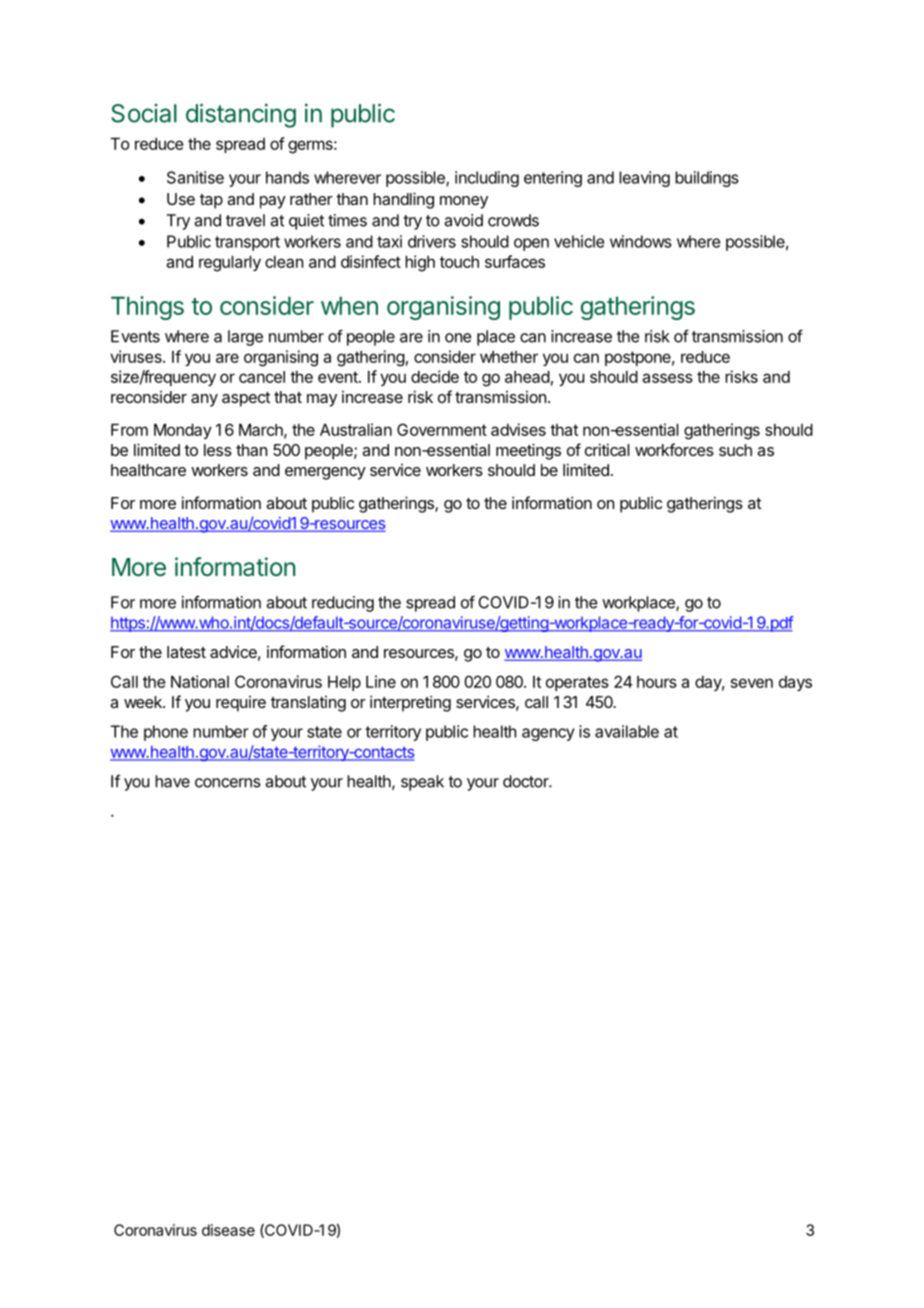 The image size is (924, 1308). Describe the element at coordinates (228, 1230) in the screenshot. I see `disease` at that location.
